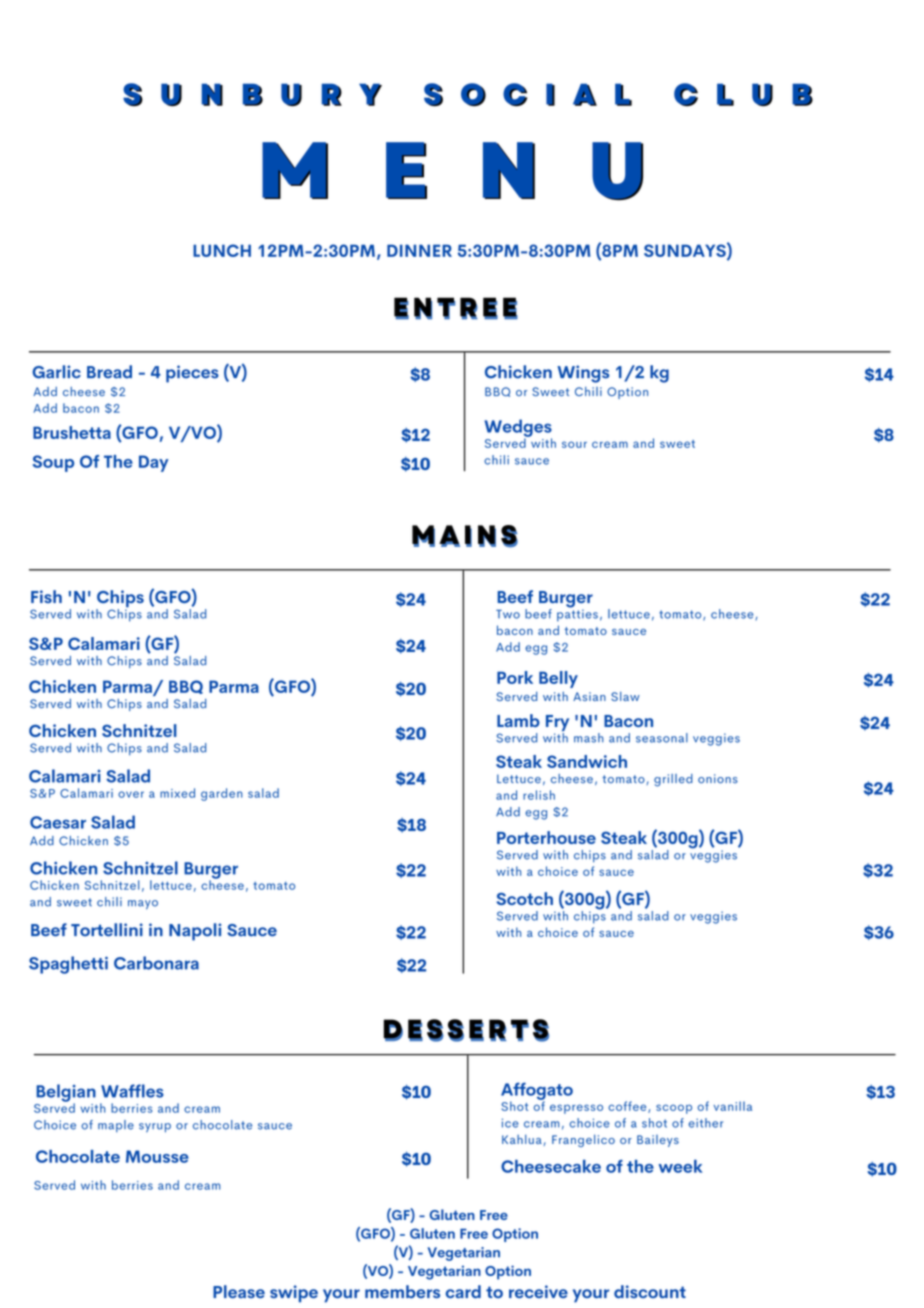 The image size is (924, 1308). What do you see at coordinates (419, 250) in the screenshot?
I see `DINNER` at bounding box center [419, 250].
